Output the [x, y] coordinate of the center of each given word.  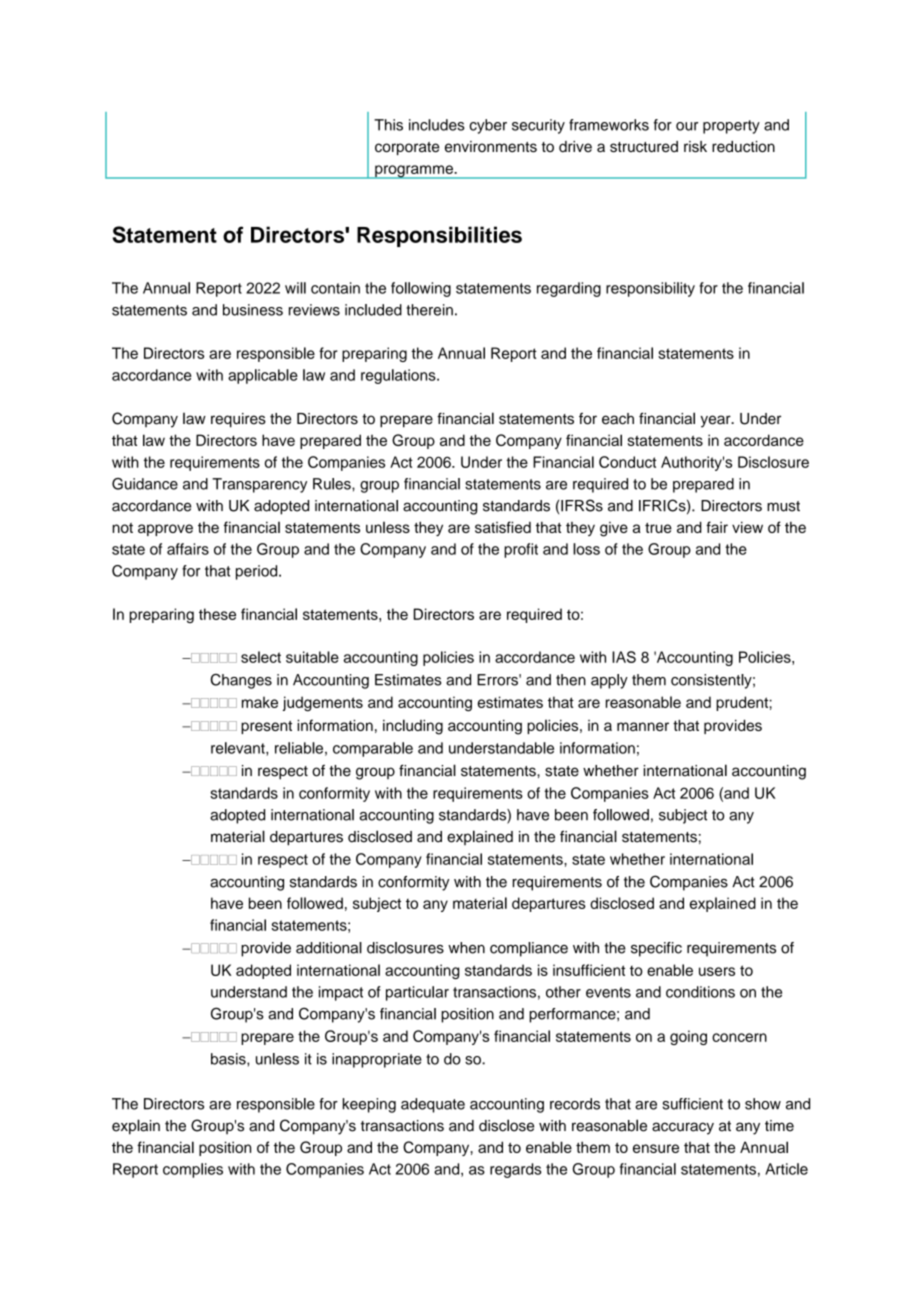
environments [491, 147]
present [266, 727]
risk [695, 147]
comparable [373, 749]
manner [643, 726]
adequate [433, 1105]
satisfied [503, 527]
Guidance [145, 484]
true [658, 528]
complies [193, 1170]
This [388, 125]
